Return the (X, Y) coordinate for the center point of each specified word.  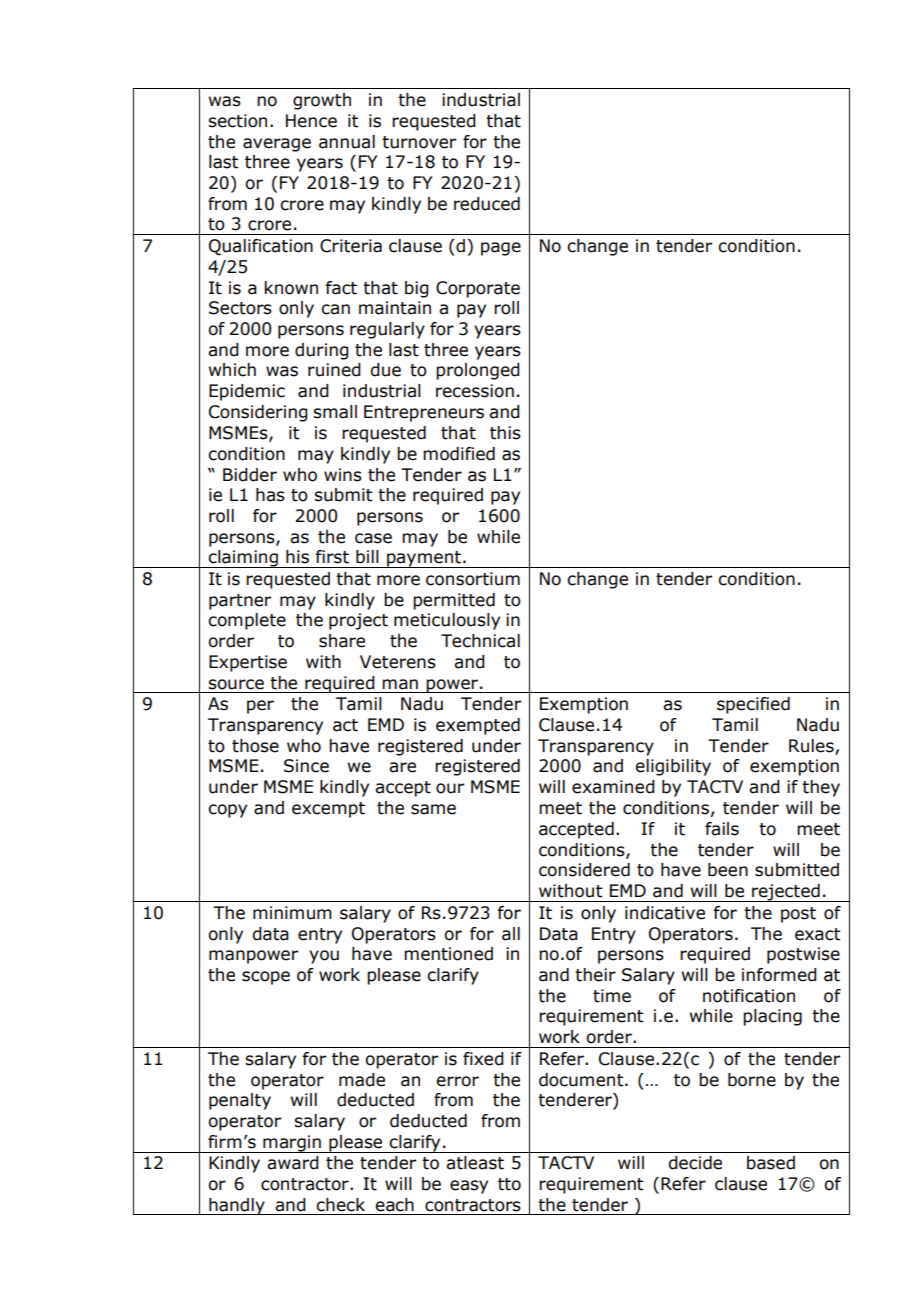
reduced (487, 204)
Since (306, 766)
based (771, 1163)
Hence (311, 121)
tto (509, 1184)
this (505, 433)
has (270, 495)
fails (722, 829)
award (293, 1163)
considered (584, 870)
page (501, 249)
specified (753, 705)
